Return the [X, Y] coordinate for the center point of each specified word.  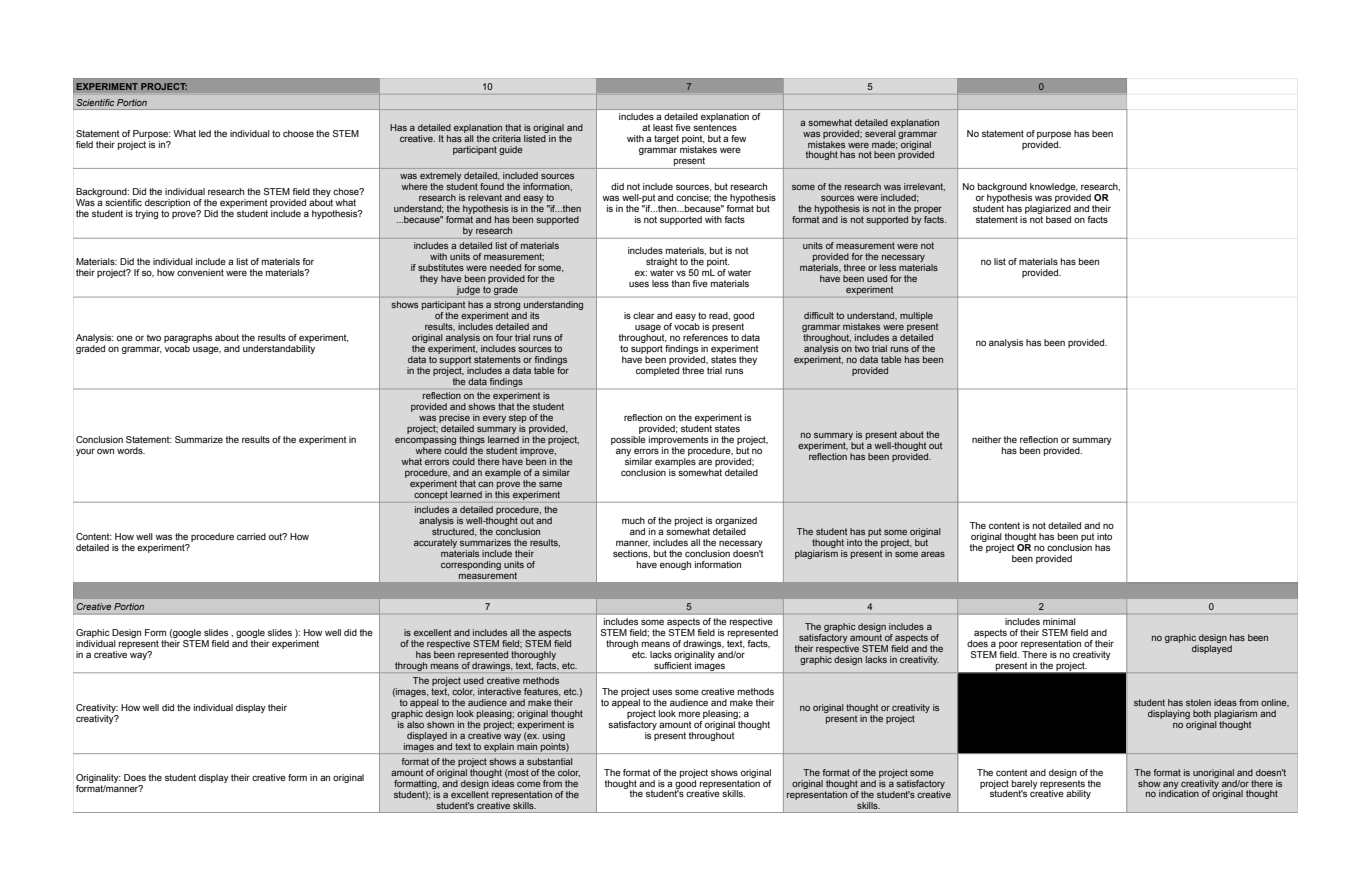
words [131, 450]
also [415, 723]
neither [987, 439]
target [666, 139]
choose [298, 133]
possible [628, 440]
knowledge [1054, 189]
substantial [549, 761]
